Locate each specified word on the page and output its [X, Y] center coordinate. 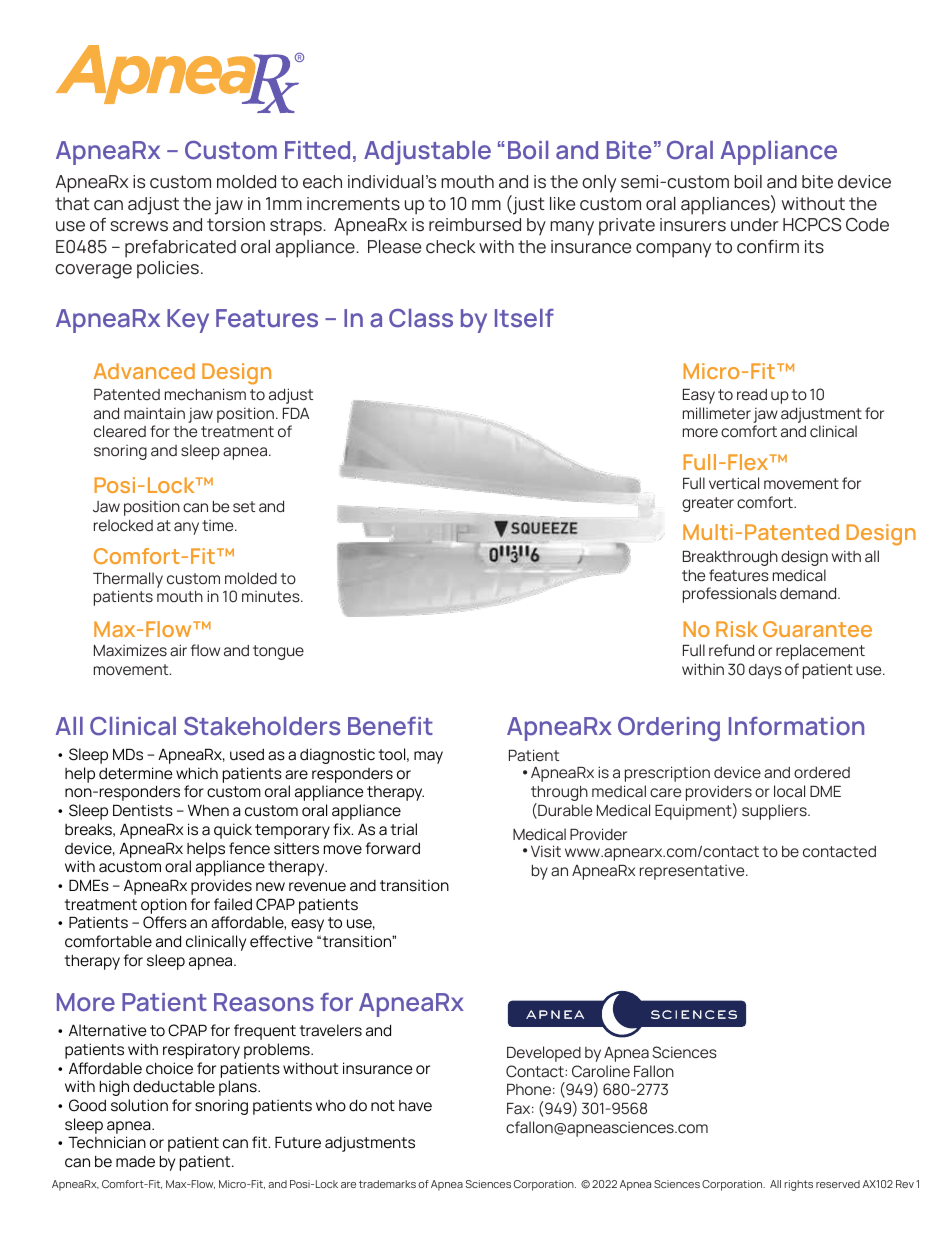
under [754, 225]
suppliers [775, 812]
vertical [734, 483]
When [208, 810]
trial [403, 829]
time [219, 526]
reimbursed [475, 225]
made [135, 1162]
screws [139, 226]
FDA [296, 413]
